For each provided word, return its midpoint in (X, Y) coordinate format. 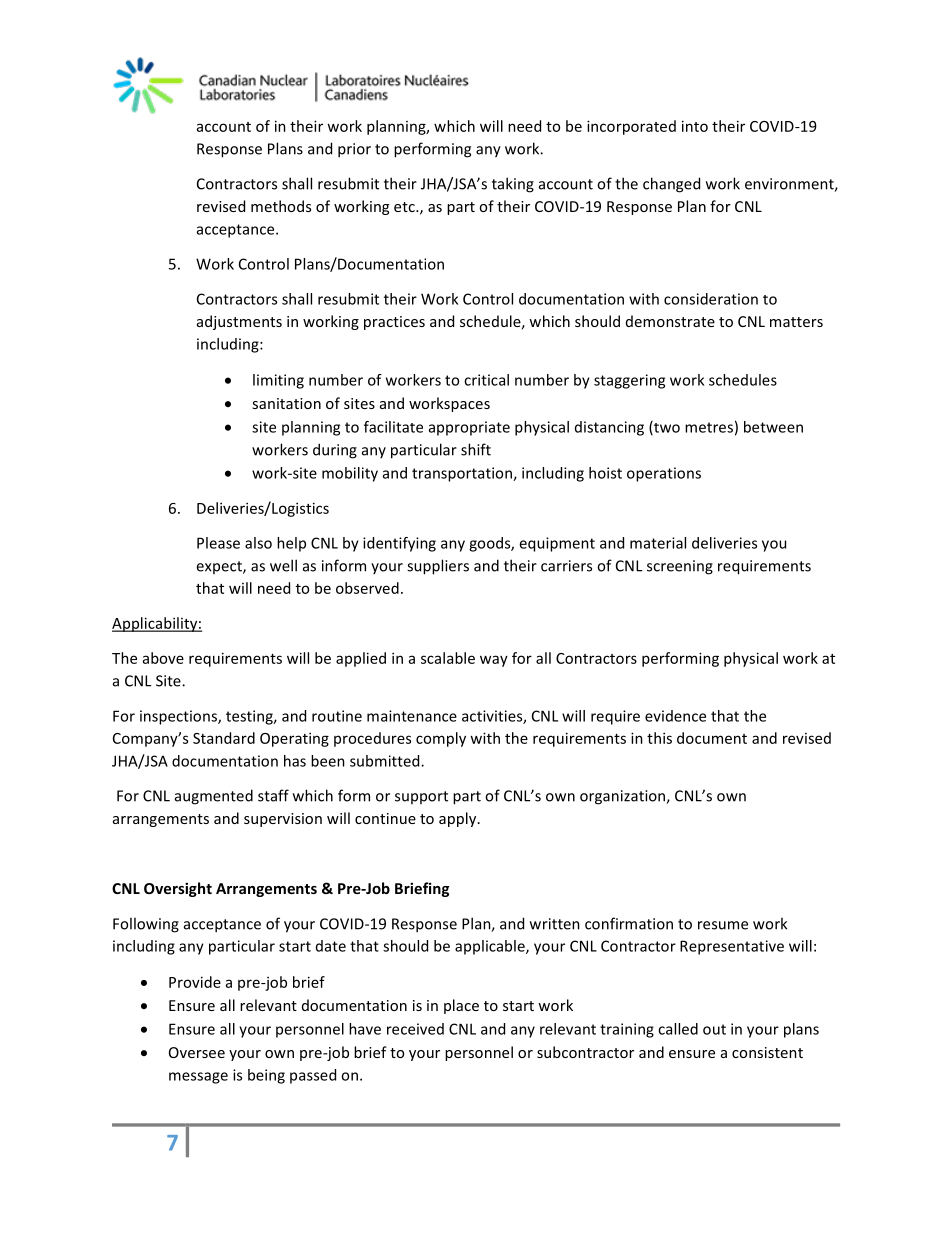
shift (476, 449)
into (695, 126)
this (659, 738)
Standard (224, 738)
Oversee (197, 1052)
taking (513, 185)
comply (441, 739)
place (461, 1006)
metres (709, 427)
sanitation (286, 403)
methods (281, 206)
